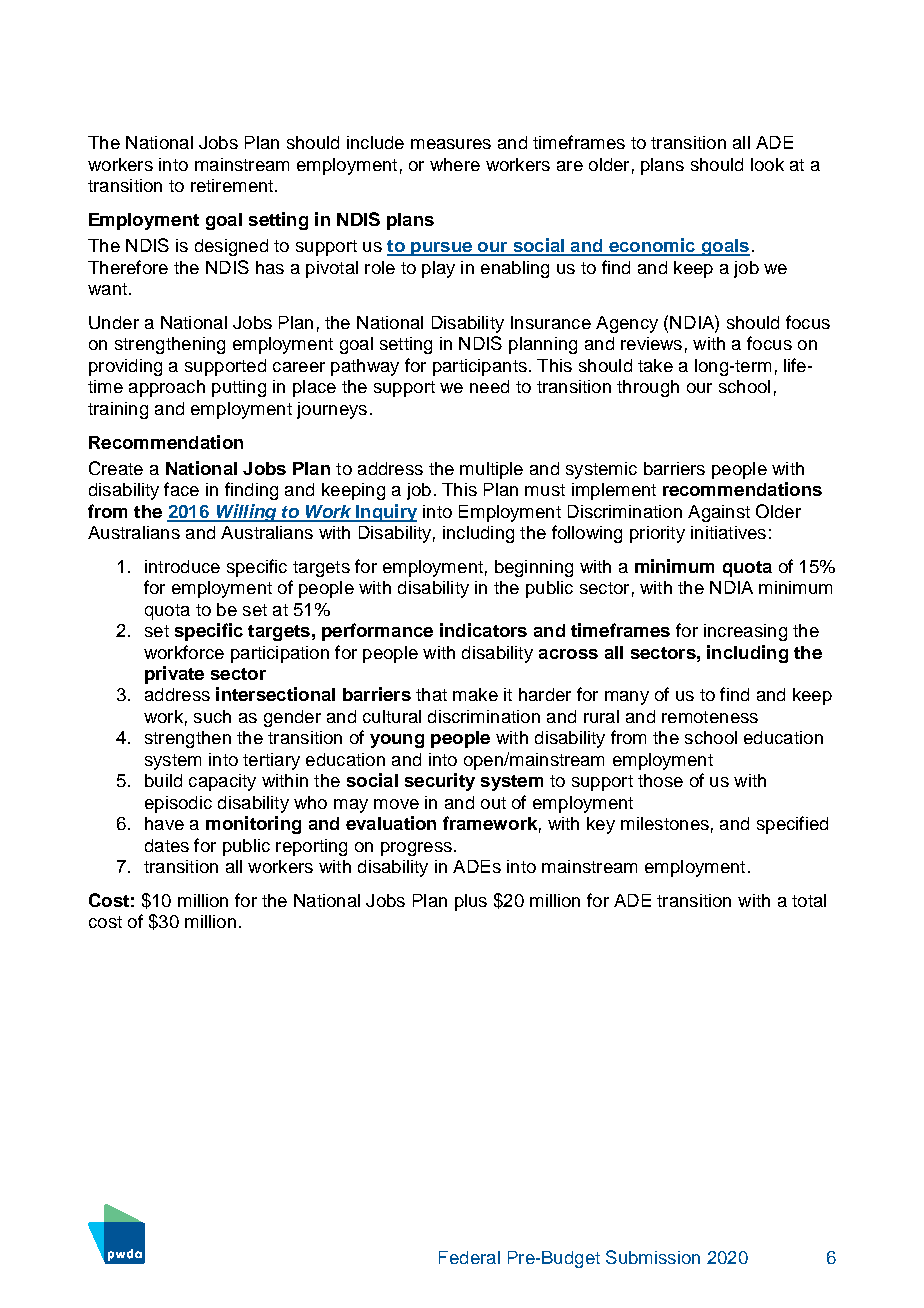  Describe the element at coordinates (232, 185) in the screenshot. I see `retirement` at that location.
